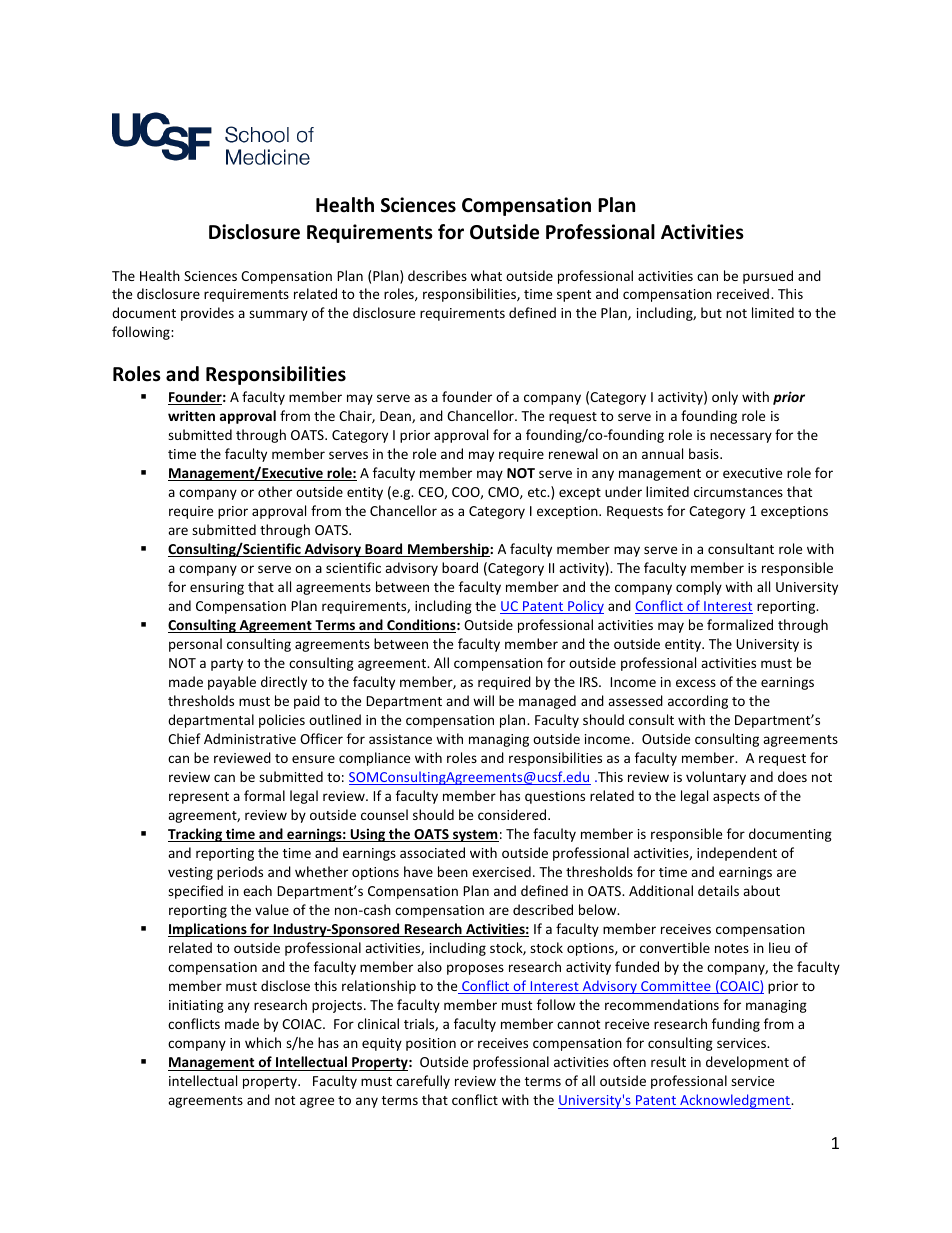 The width and height of the screenshot is (952, 1233). I want to click on development, so click(747, 1063).
